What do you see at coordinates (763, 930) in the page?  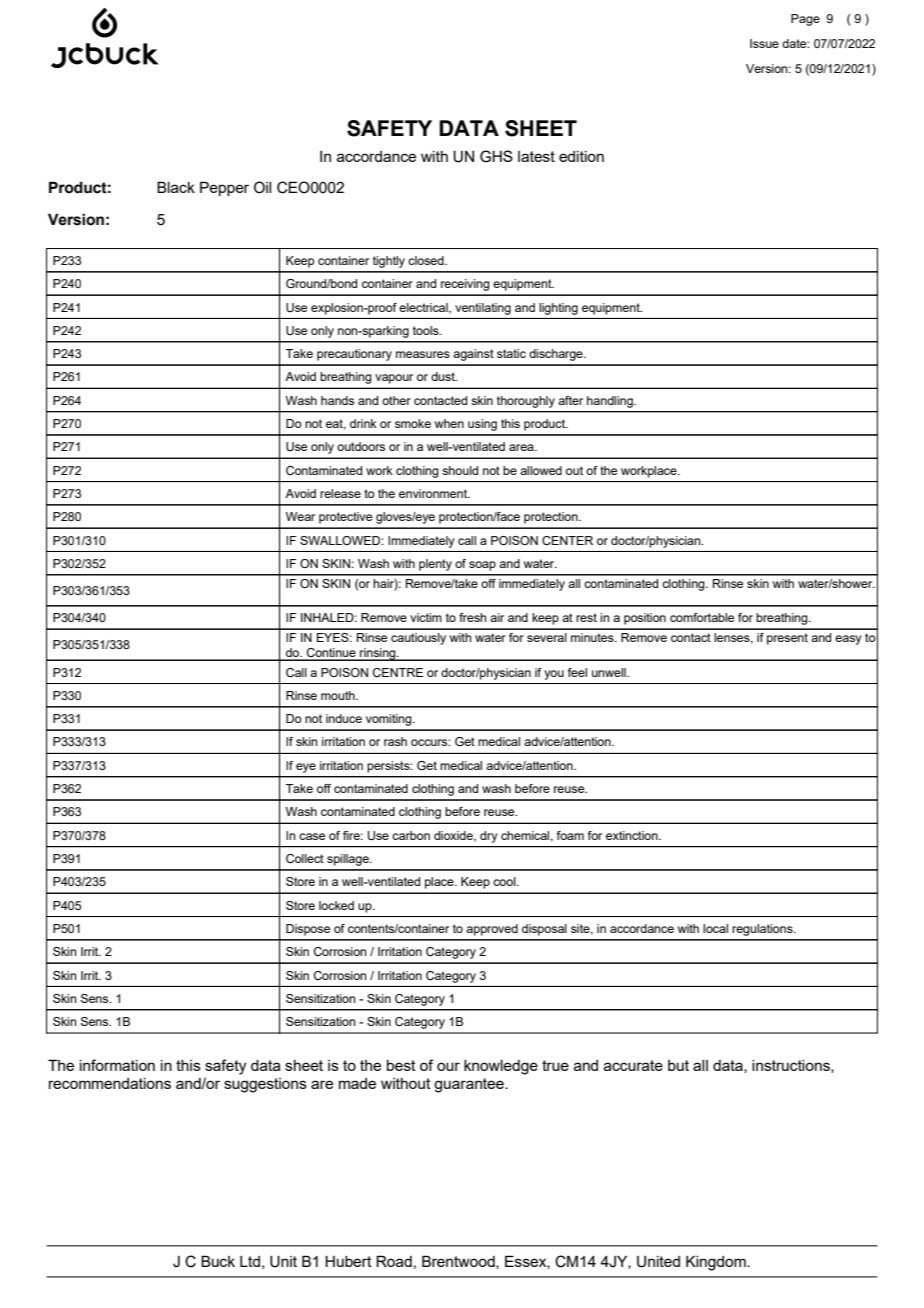 I see `regulations` at bounding box center [763, 930].
